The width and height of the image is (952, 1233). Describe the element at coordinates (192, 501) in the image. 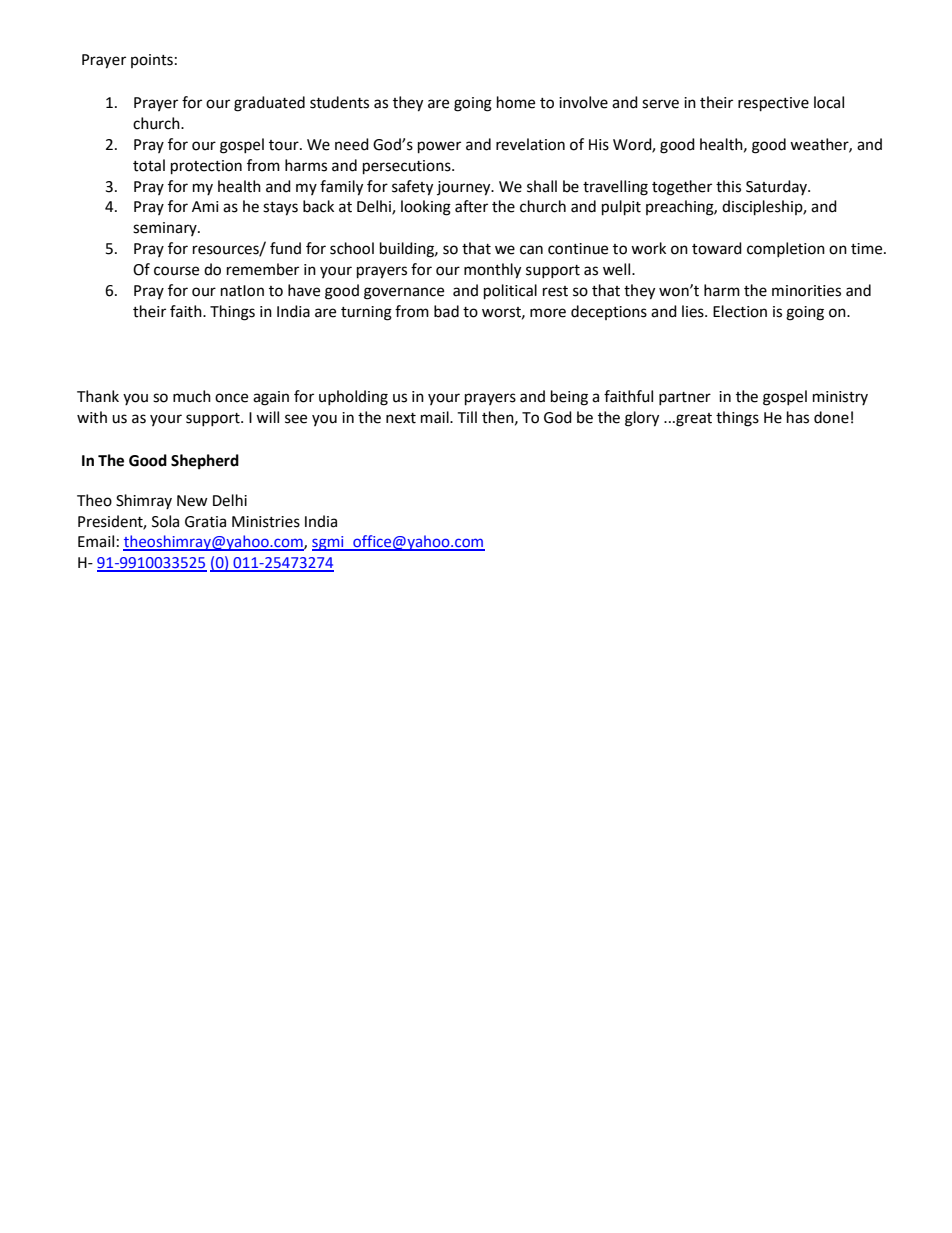

I see `New` at that location.
